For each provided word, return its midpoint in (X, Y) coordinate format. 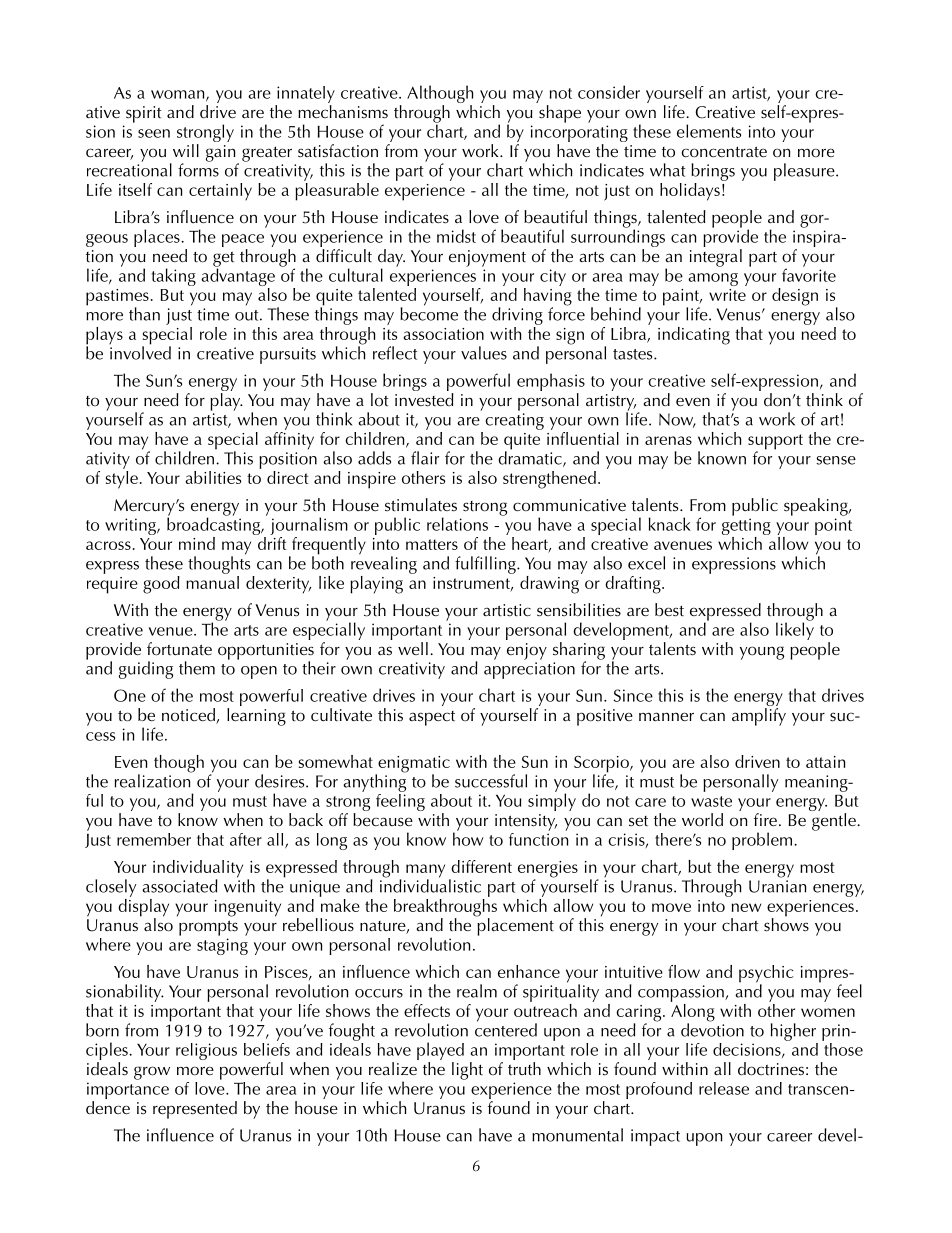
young (762, 653)
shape (560, 114)
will (186, 150)
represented (195, 1110)
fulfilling (486, 565)
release (724, 1088)
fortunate (179, 649)
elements (709, 131)
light (467, 1071)
